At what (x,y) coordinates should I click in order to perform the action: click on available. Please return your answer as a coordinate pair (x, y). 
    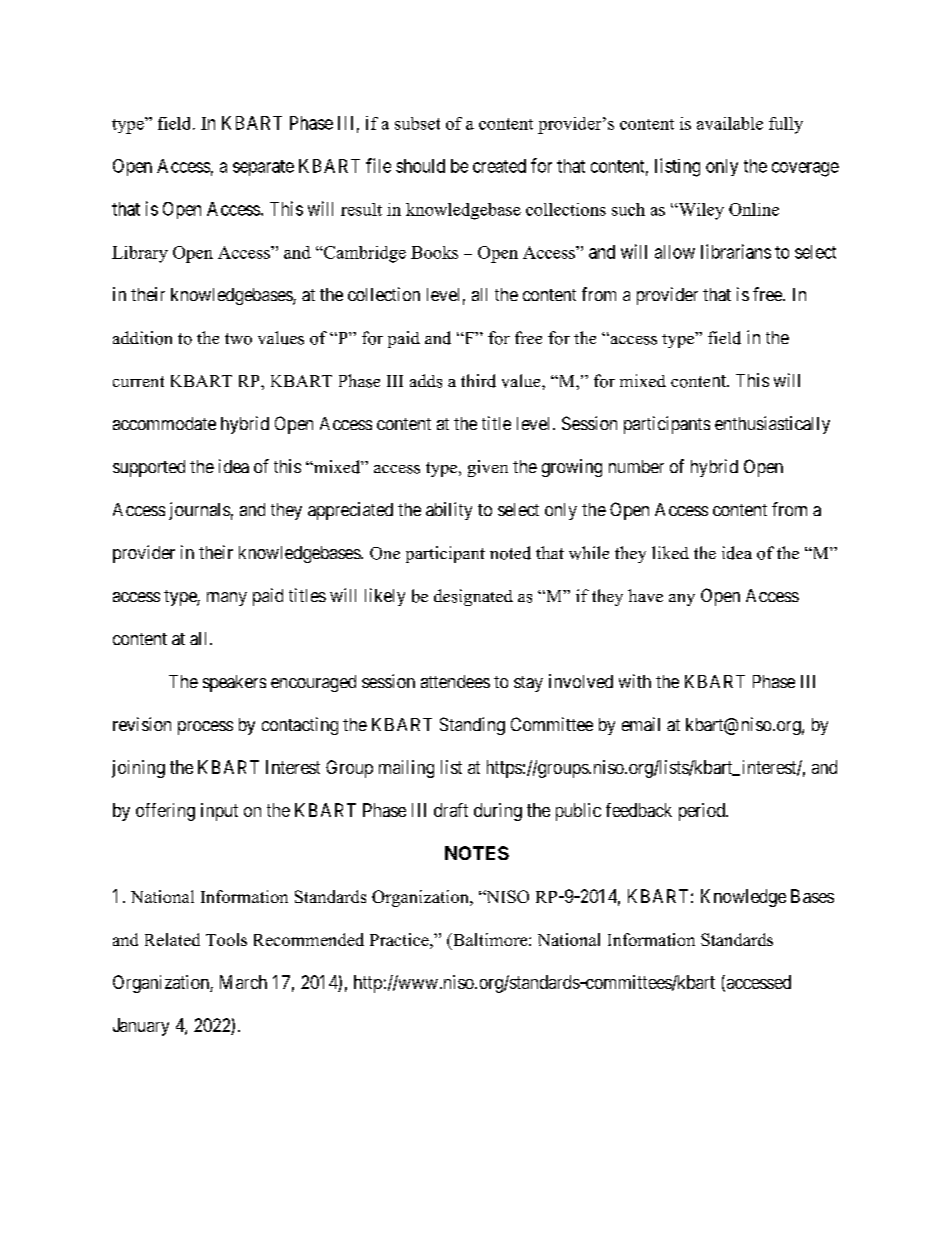
    Looking at the image, I should click on (730, 123).
